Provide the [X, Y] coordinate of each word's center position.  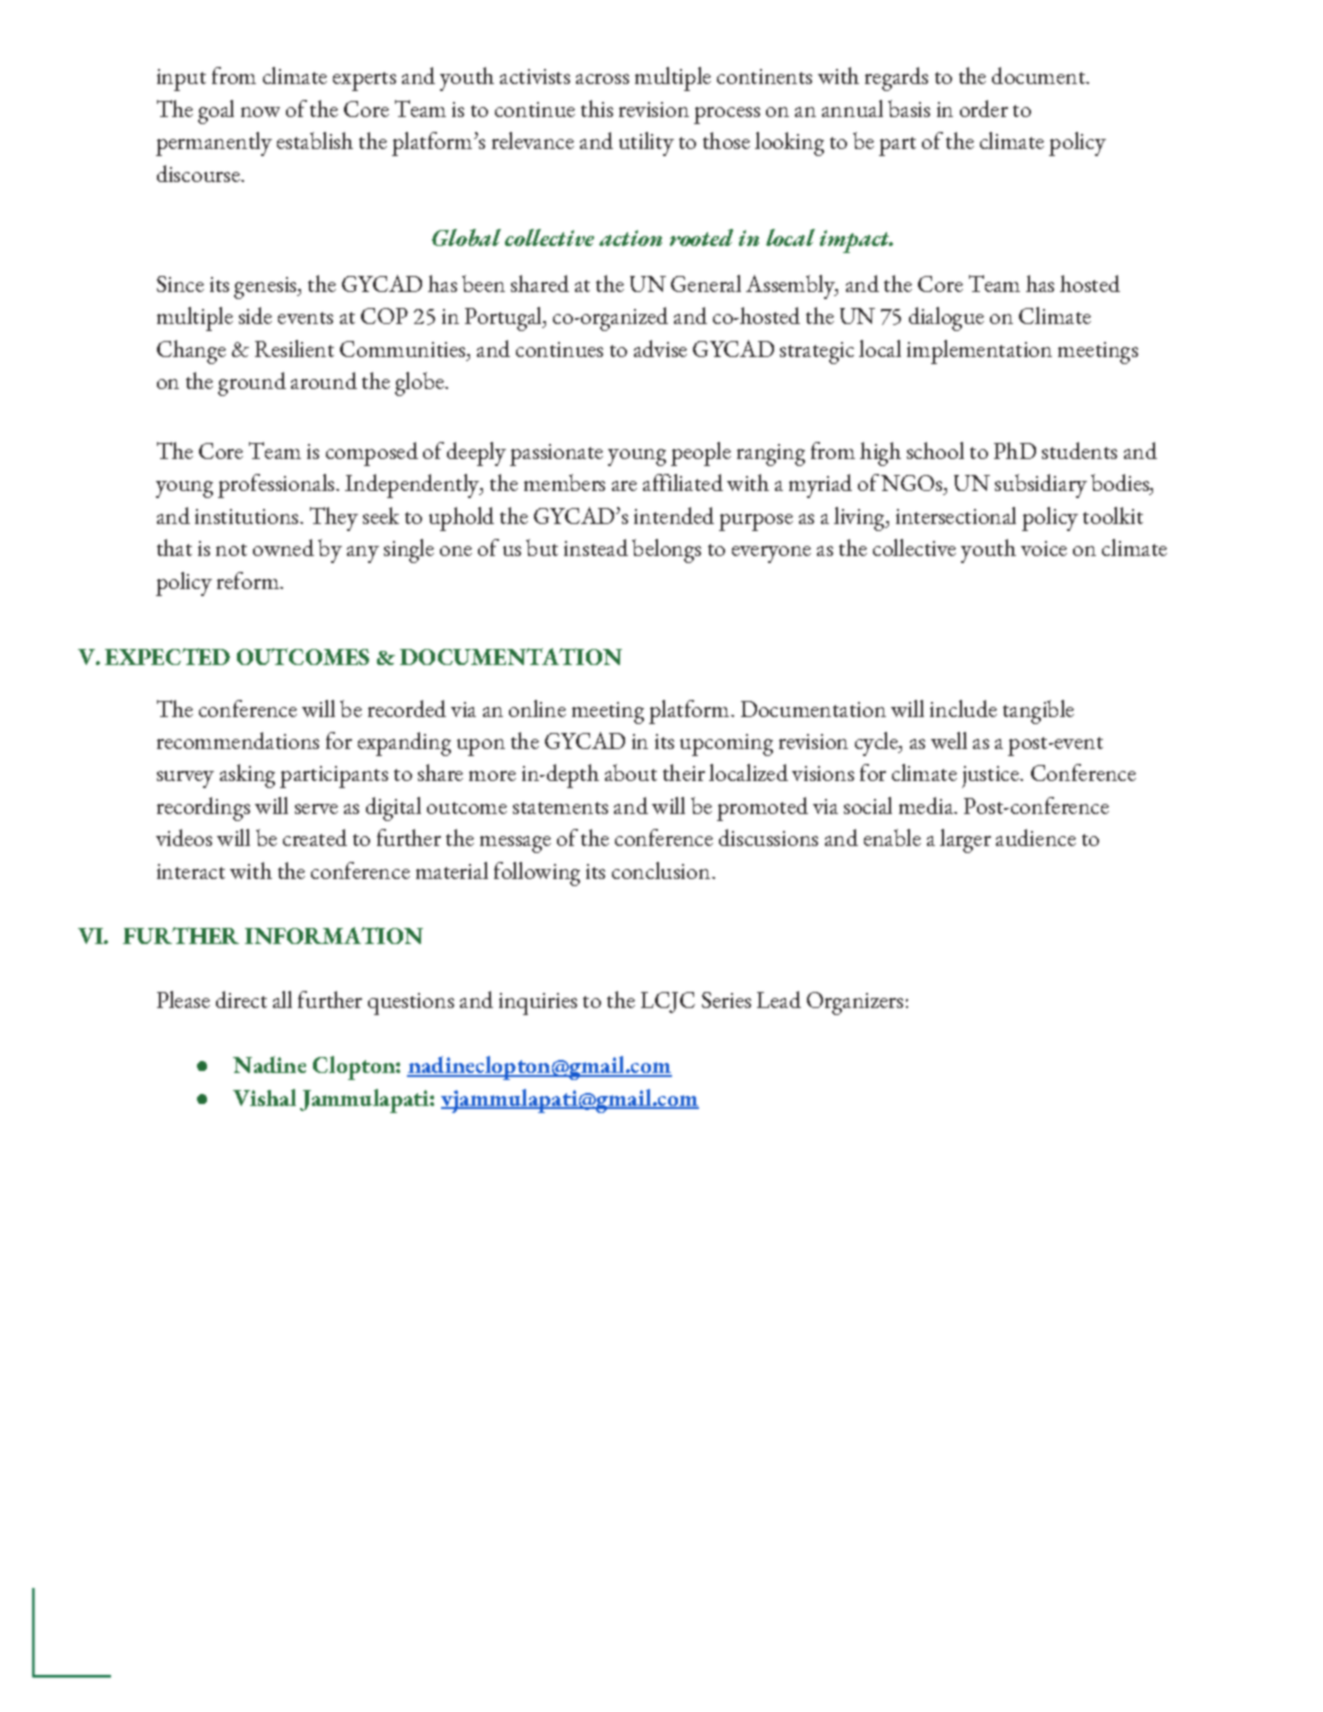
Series [726, 1000]
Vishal [264, 1097]
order [984, 108]
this [597, 108]
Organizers [855, 1003]
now [260, 112]
